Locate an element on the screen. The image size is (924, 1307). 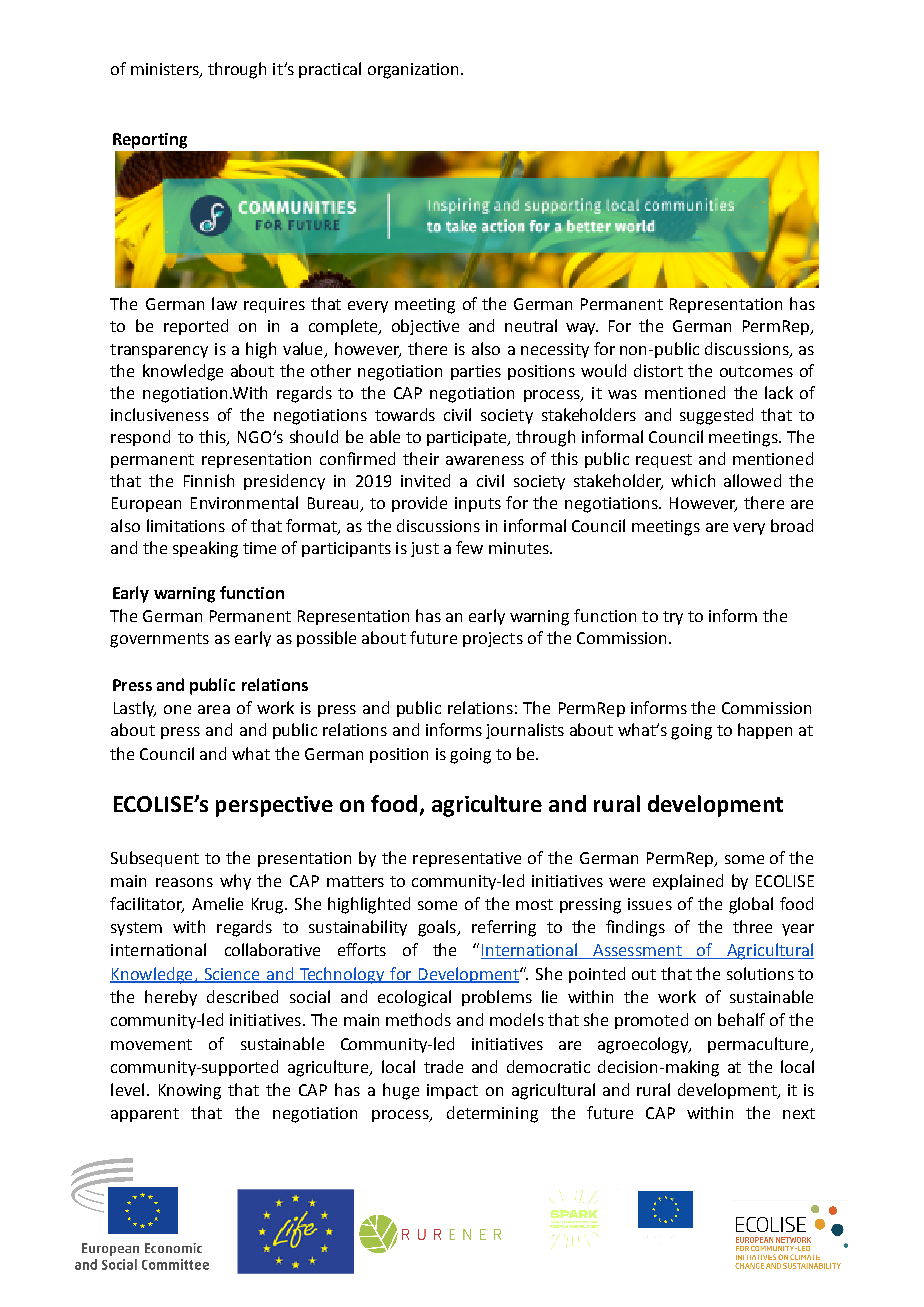
journalists is located at coordinates (525, 731).
